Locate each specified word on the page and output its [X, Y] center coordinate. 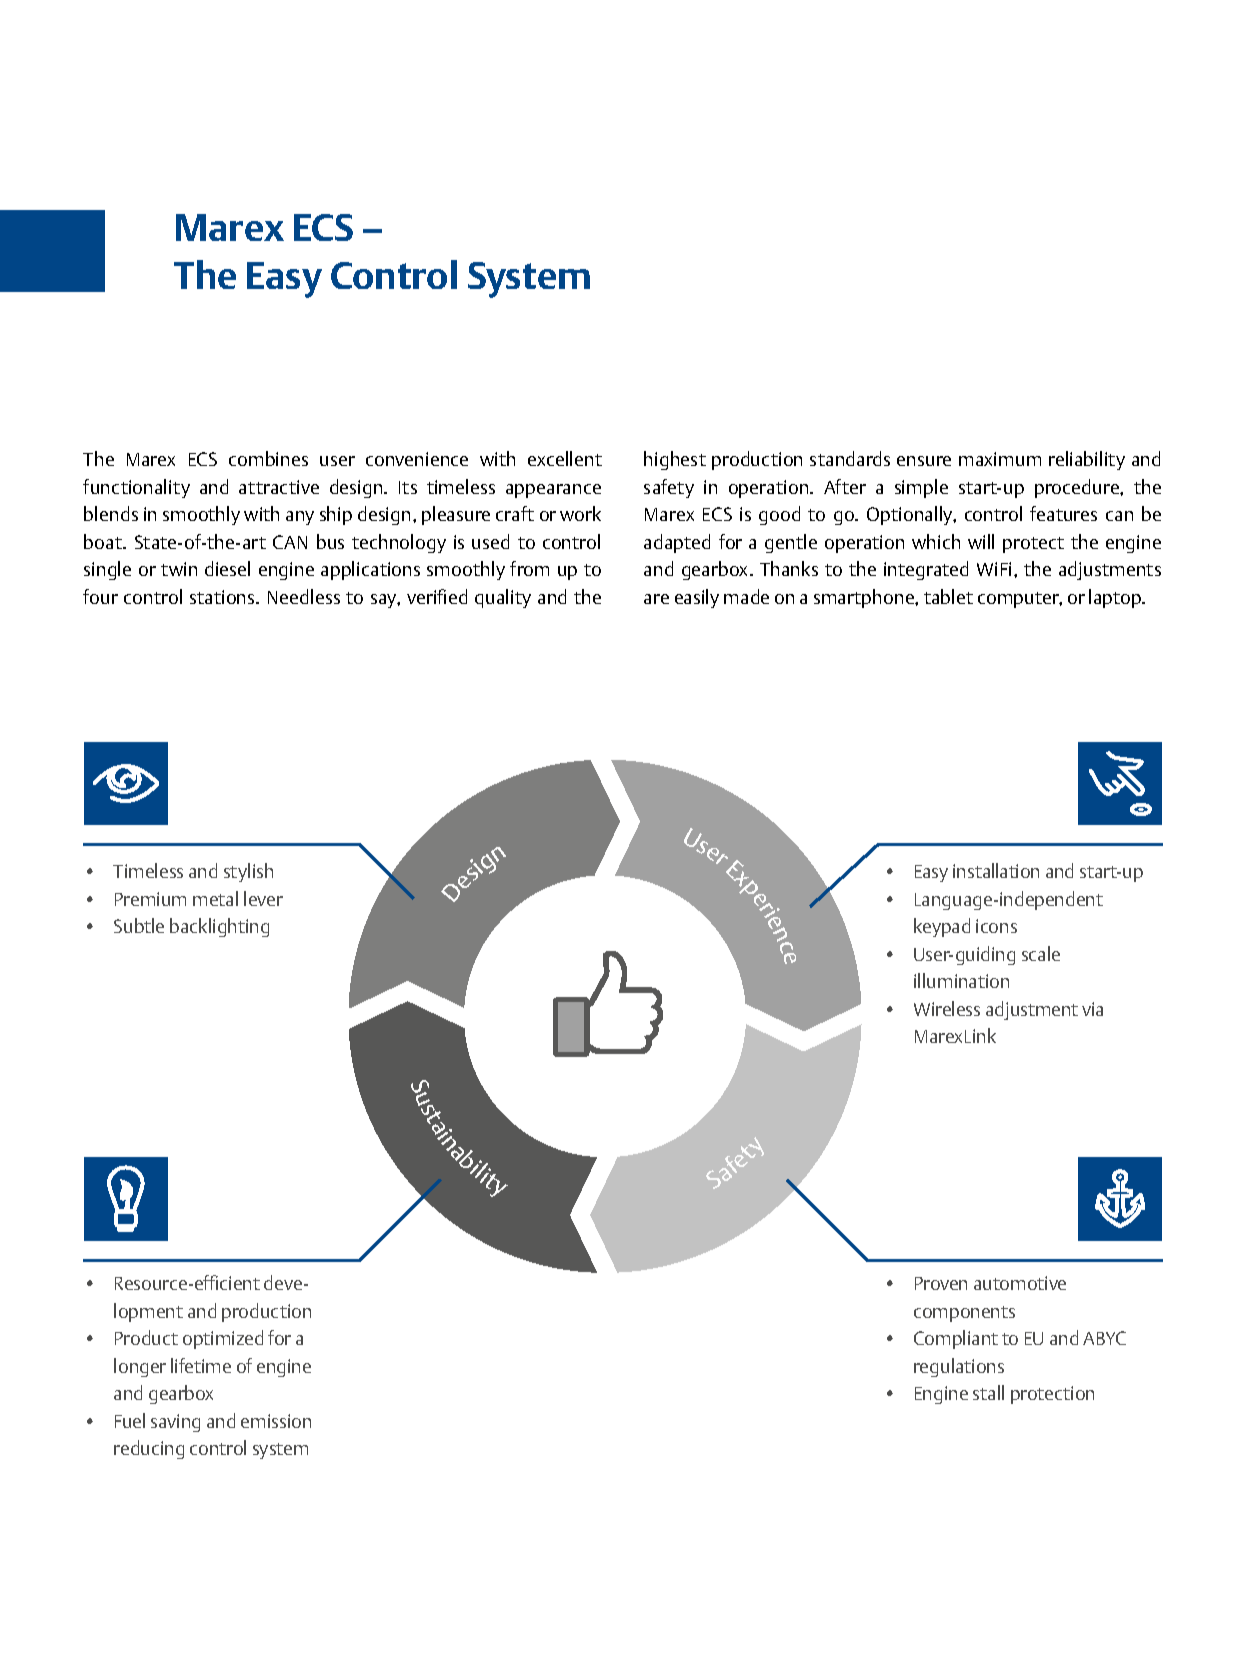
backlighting [219, 927]
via [1092, 1009]
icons [996, 926]
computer [1020, 600]
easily [697, 598]
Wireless [947, 1008]
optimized [223, 1339]
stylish [248, 872]
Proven [941, 1283]
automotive [1020, 1283]
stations [223, 597]
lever [263, 898]
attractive [279, 487]
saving [175, 1423]
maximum [1000, 459]
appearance [553, 491]
